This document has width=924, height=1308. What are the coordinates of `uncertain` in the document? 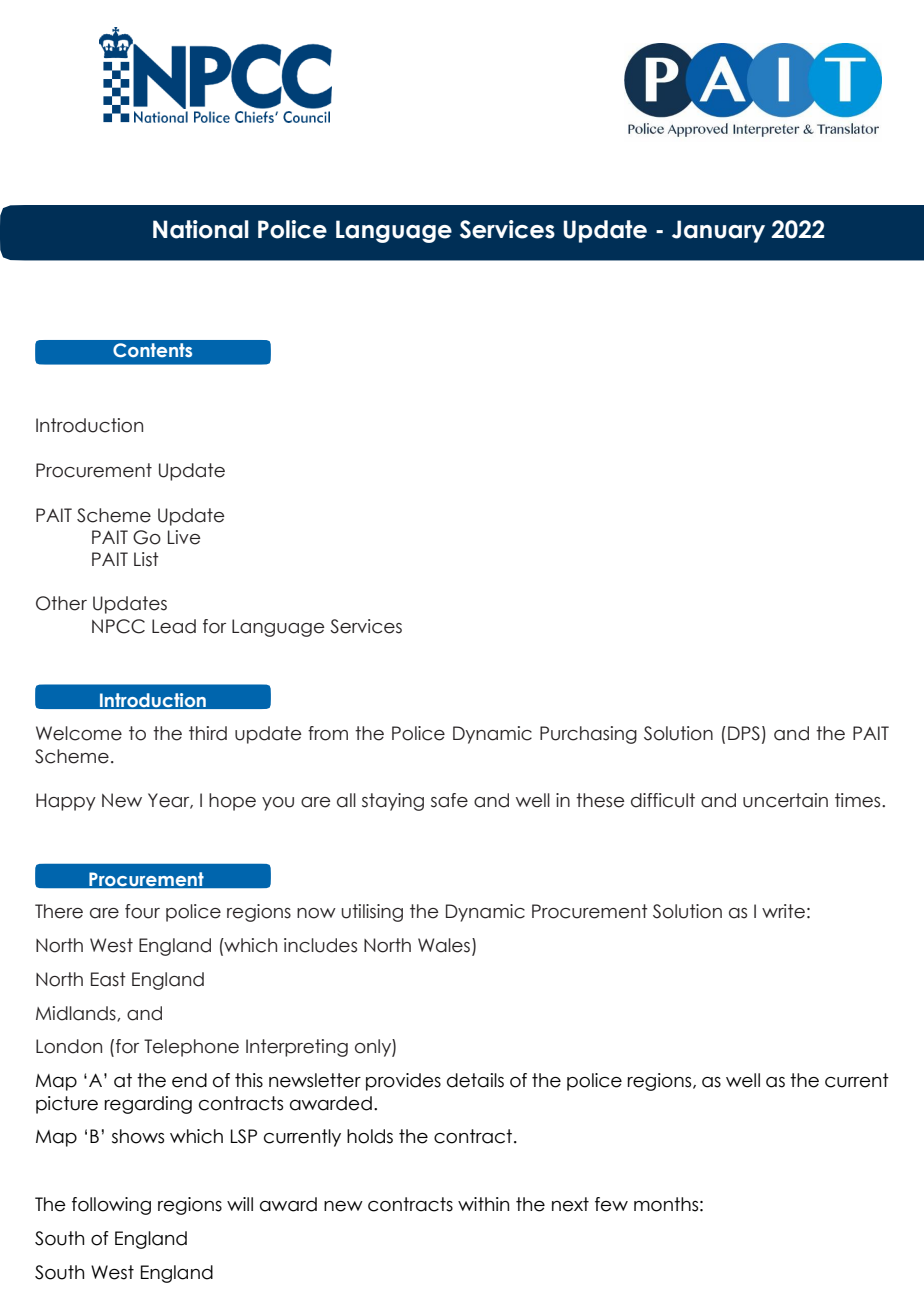 It's located at (785, 800).
